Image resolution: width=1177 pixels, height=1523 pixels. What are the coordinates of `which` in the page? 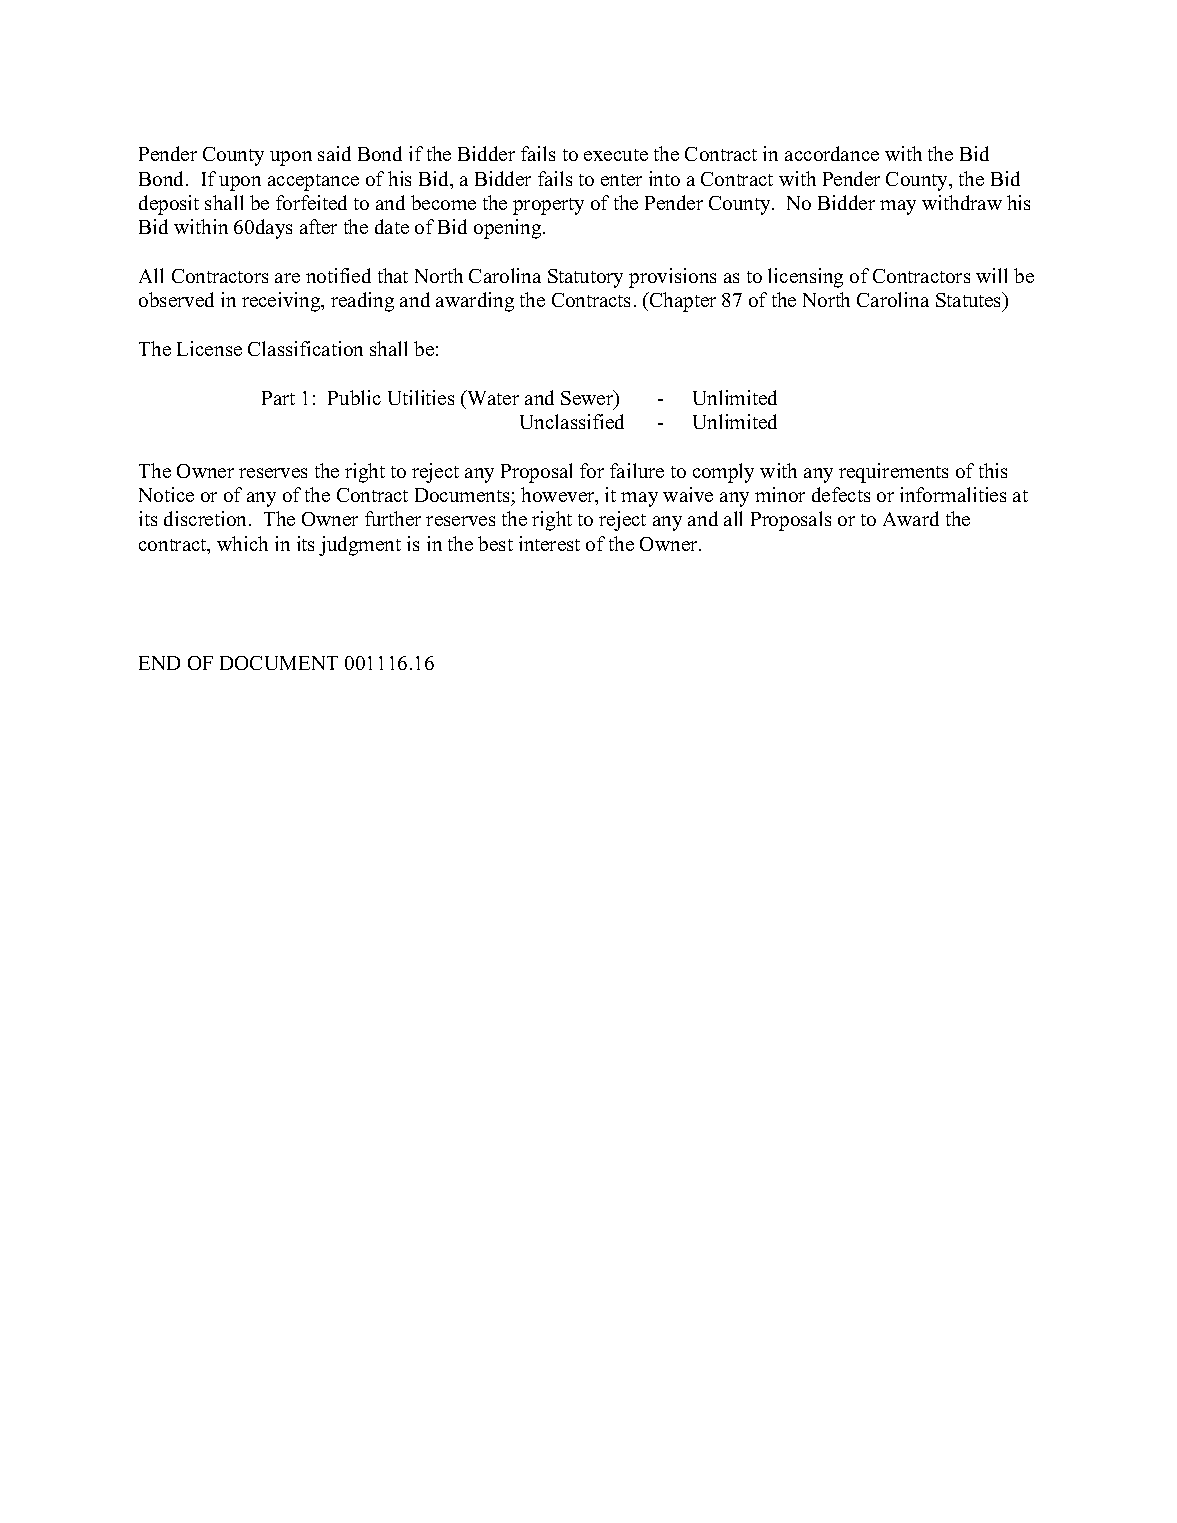 It's located at (242, 543).
